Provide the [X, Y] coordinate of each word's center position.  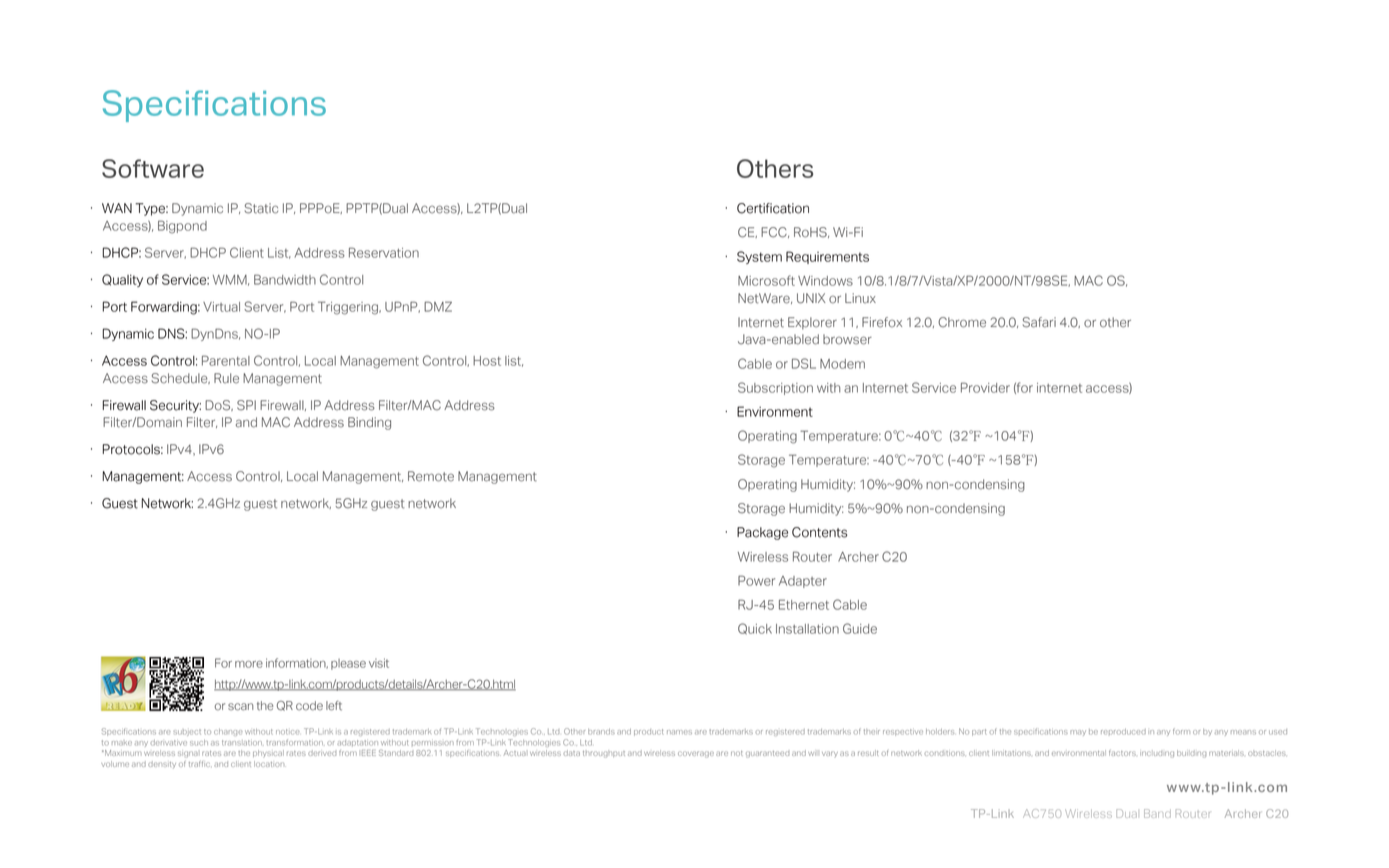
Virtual [221, 307]
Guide [860, 628]
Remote [431, 476]
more [249, 664]
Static [261, 208]
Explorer [812, 323]
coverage [696, 754]
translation [242, 743]
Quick [755, 628]
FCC [775, 232]
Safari [1039, 322]
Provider [985, 387]
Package [762, 533]
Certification [773, 208]
